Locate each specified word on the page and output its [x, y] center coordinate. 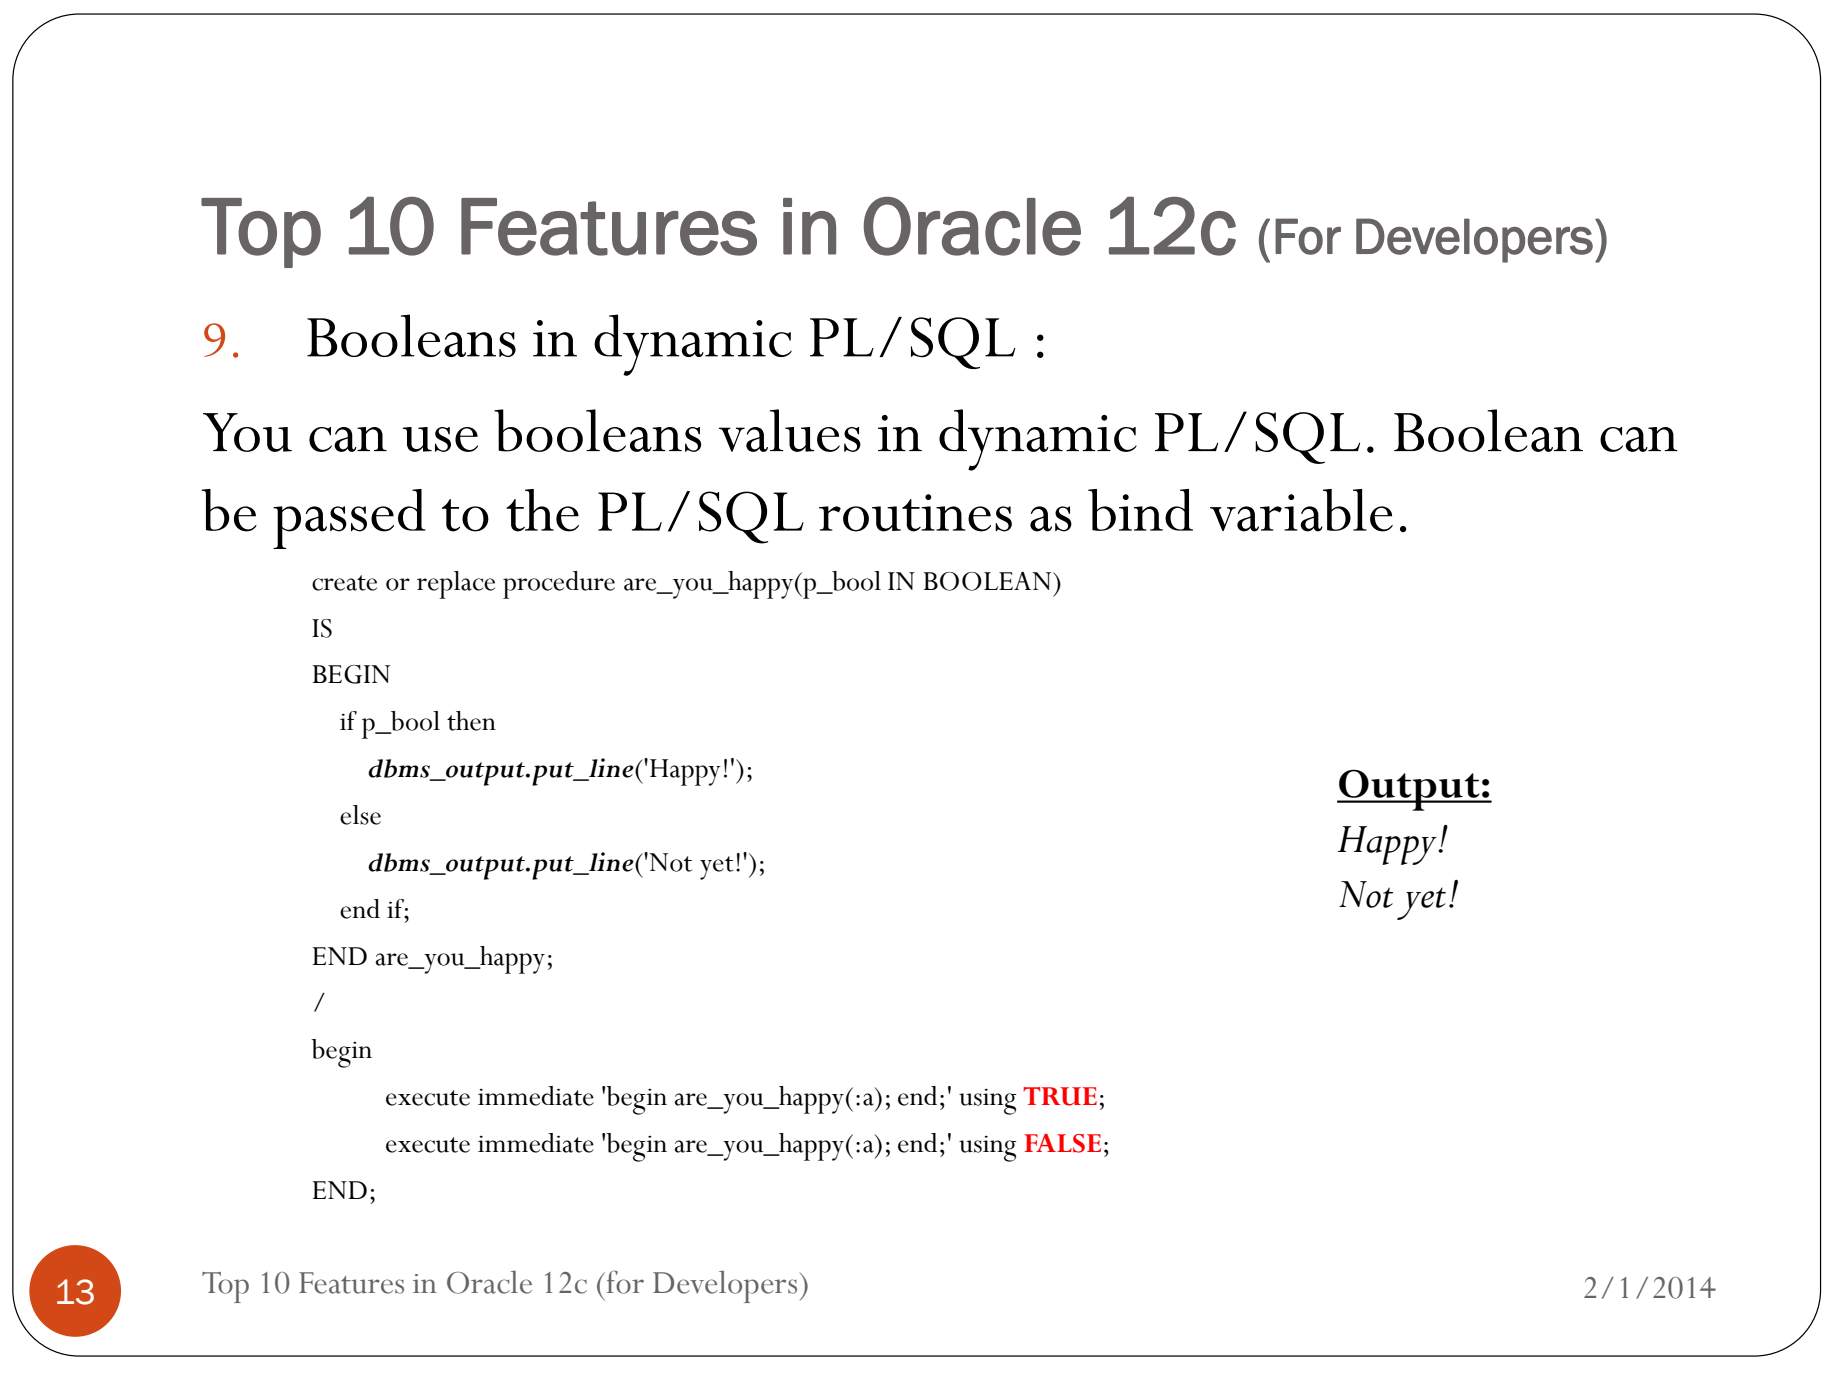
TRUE [1060, 1096]
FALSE [1062, 1143]
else [360, 815]
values [790, 430]
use [440, 439]
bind [1140, 510]
